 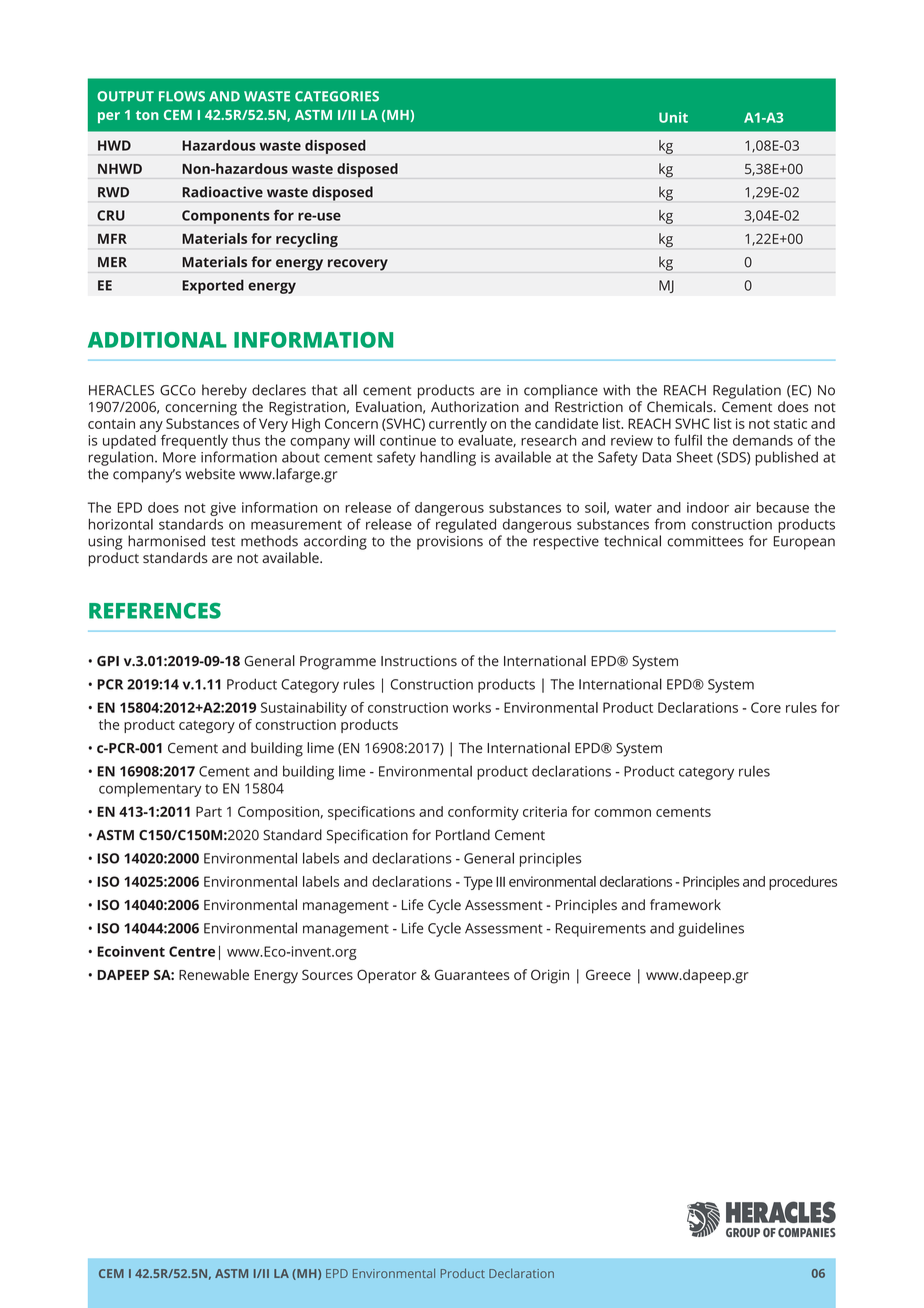 What do you see at coordinates (192, 951) in the document?
I see `Centre` at bounding box center [192, 951].
